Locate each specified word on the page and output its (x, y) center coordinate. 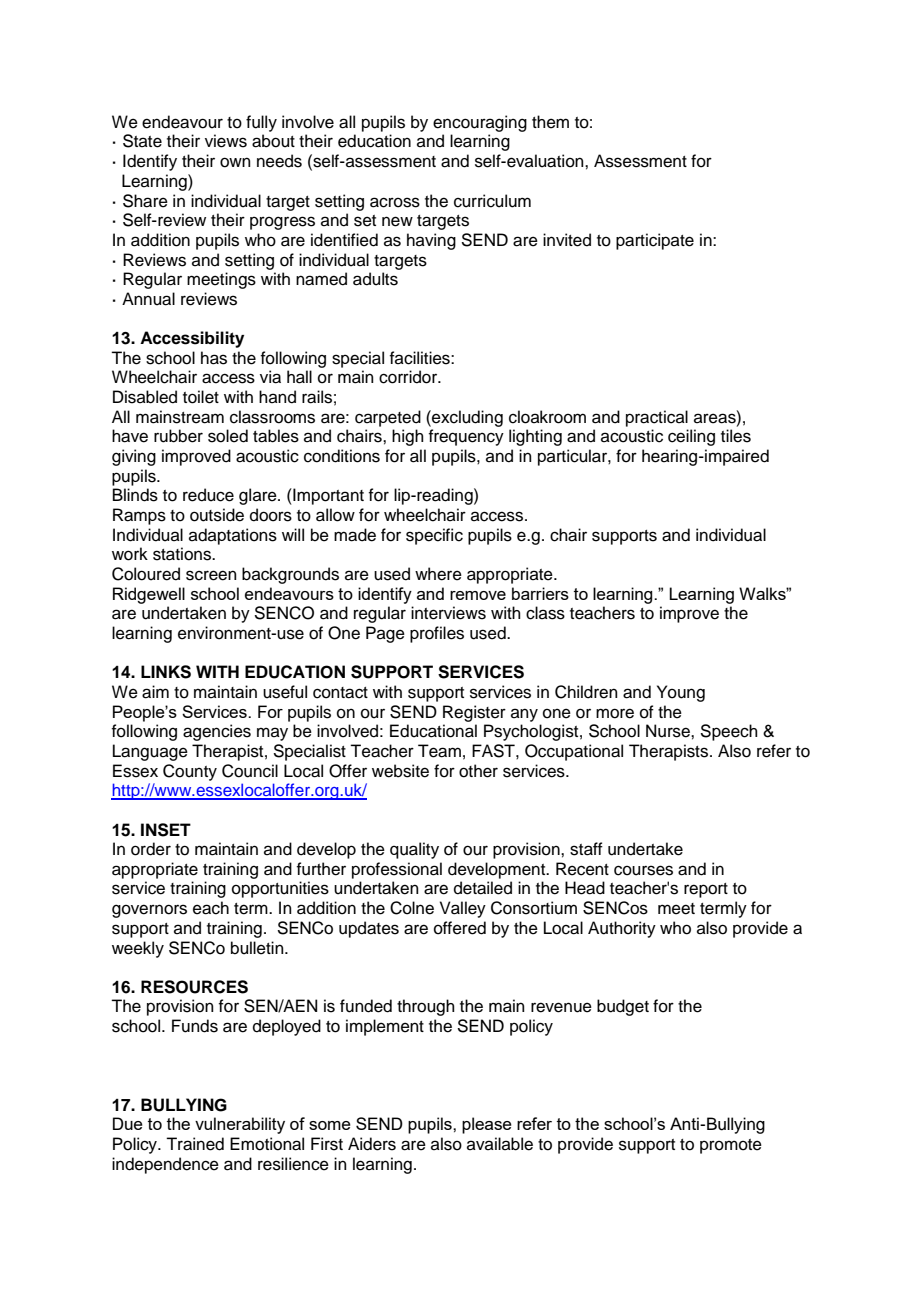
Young (681, 693)
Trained (195, 1144)
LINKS (166, 672)
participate (655, 241)
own (235, 162)
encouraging (480, 123)
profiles (437, 634)
